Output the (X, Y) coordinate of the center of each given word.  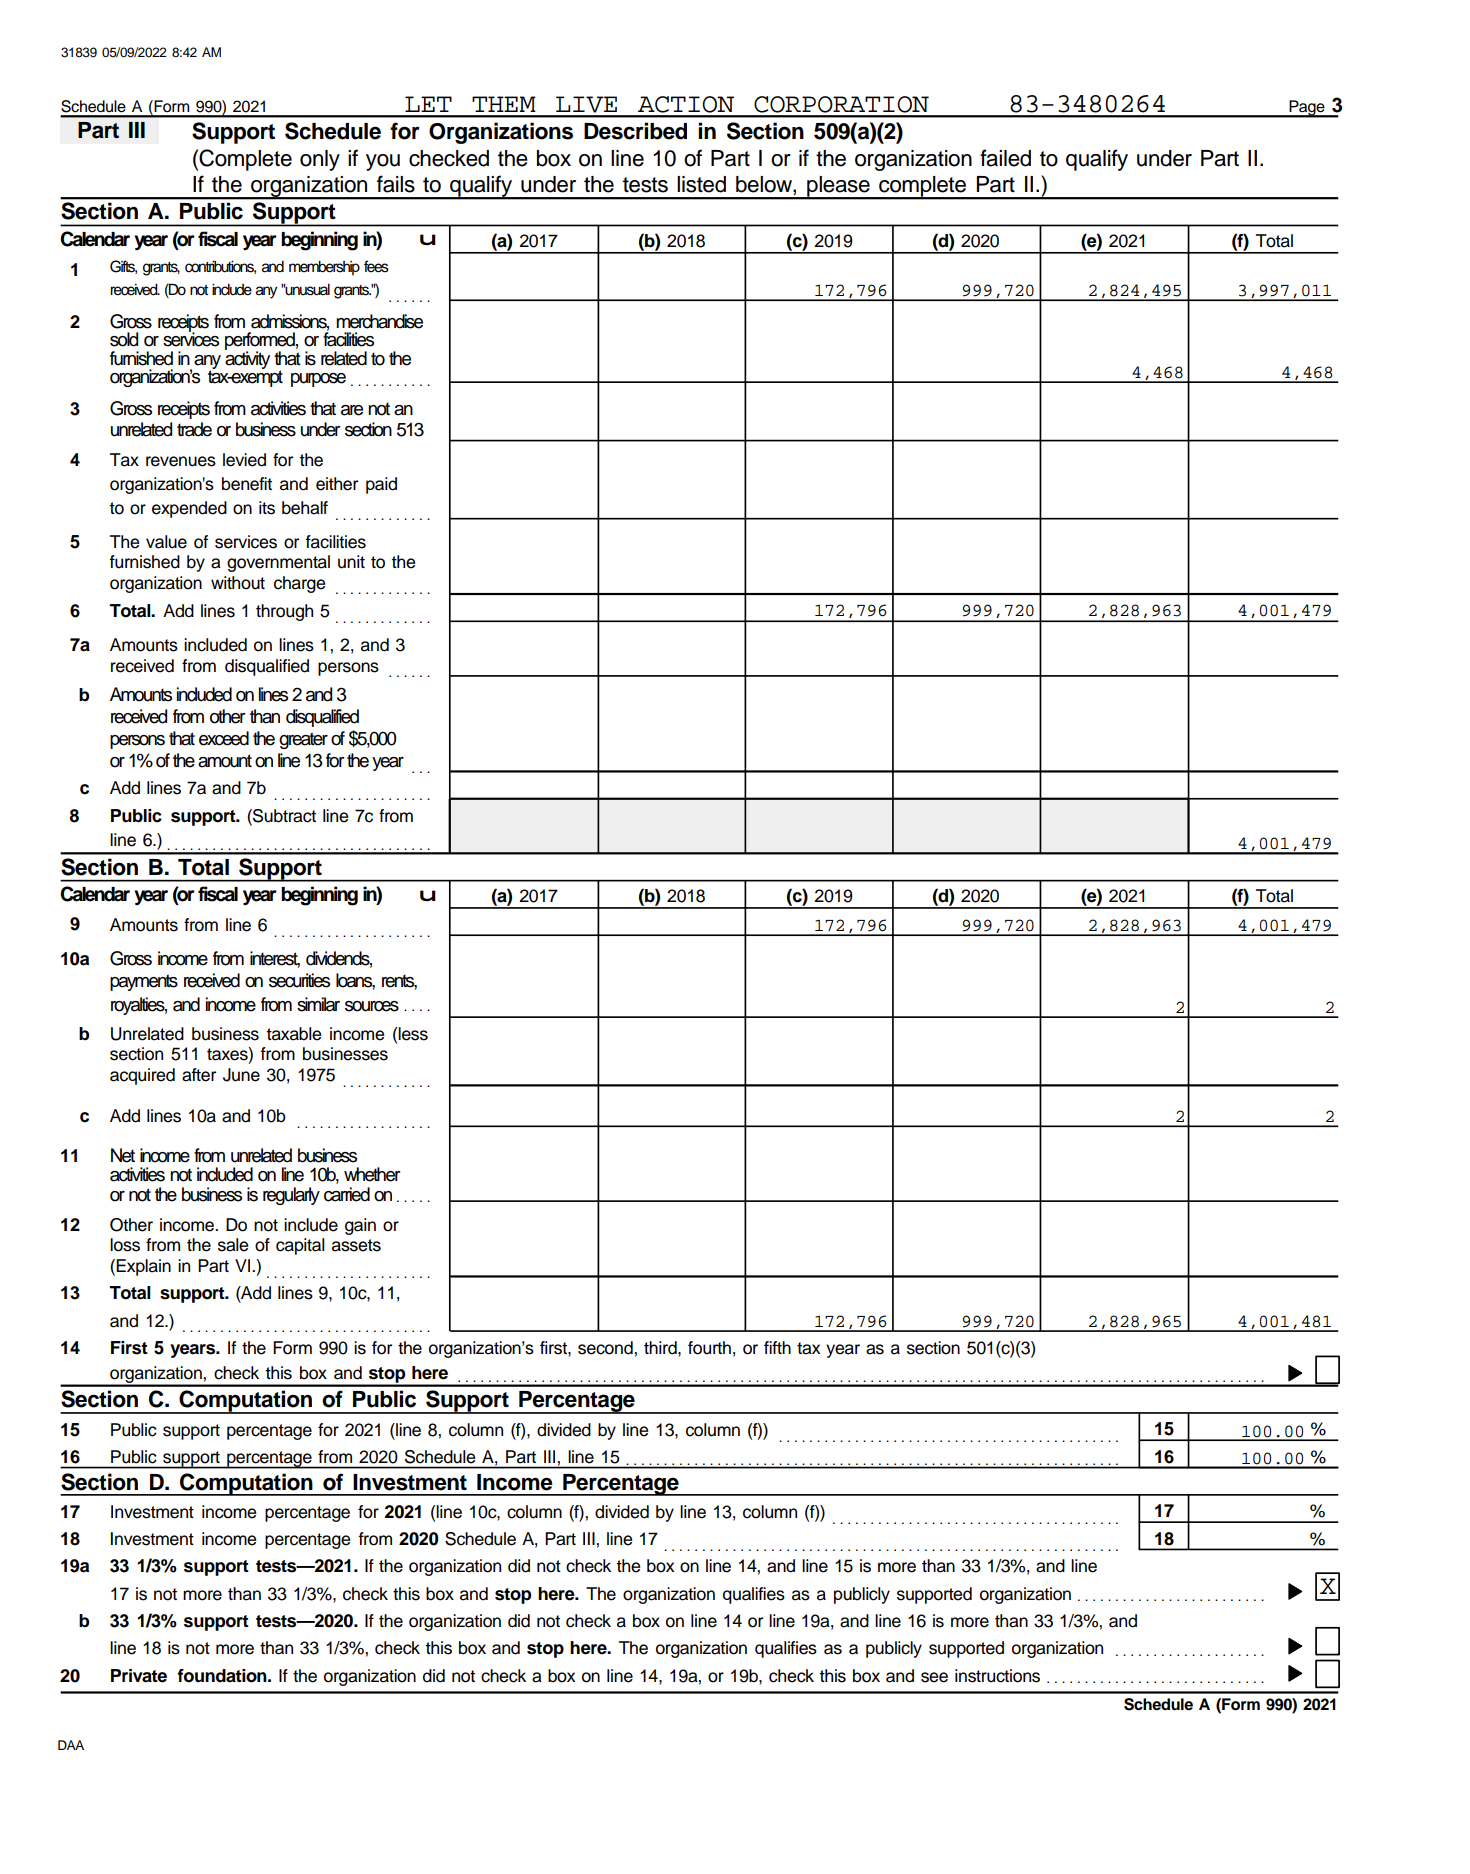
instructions (997, 1676)
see (934, 1677)
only (320, 160)
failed (1005, 158)
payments (144, 982)
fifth (777, 1347)
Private (139, 1676)
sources (372, 1006)
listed (701, 184)
